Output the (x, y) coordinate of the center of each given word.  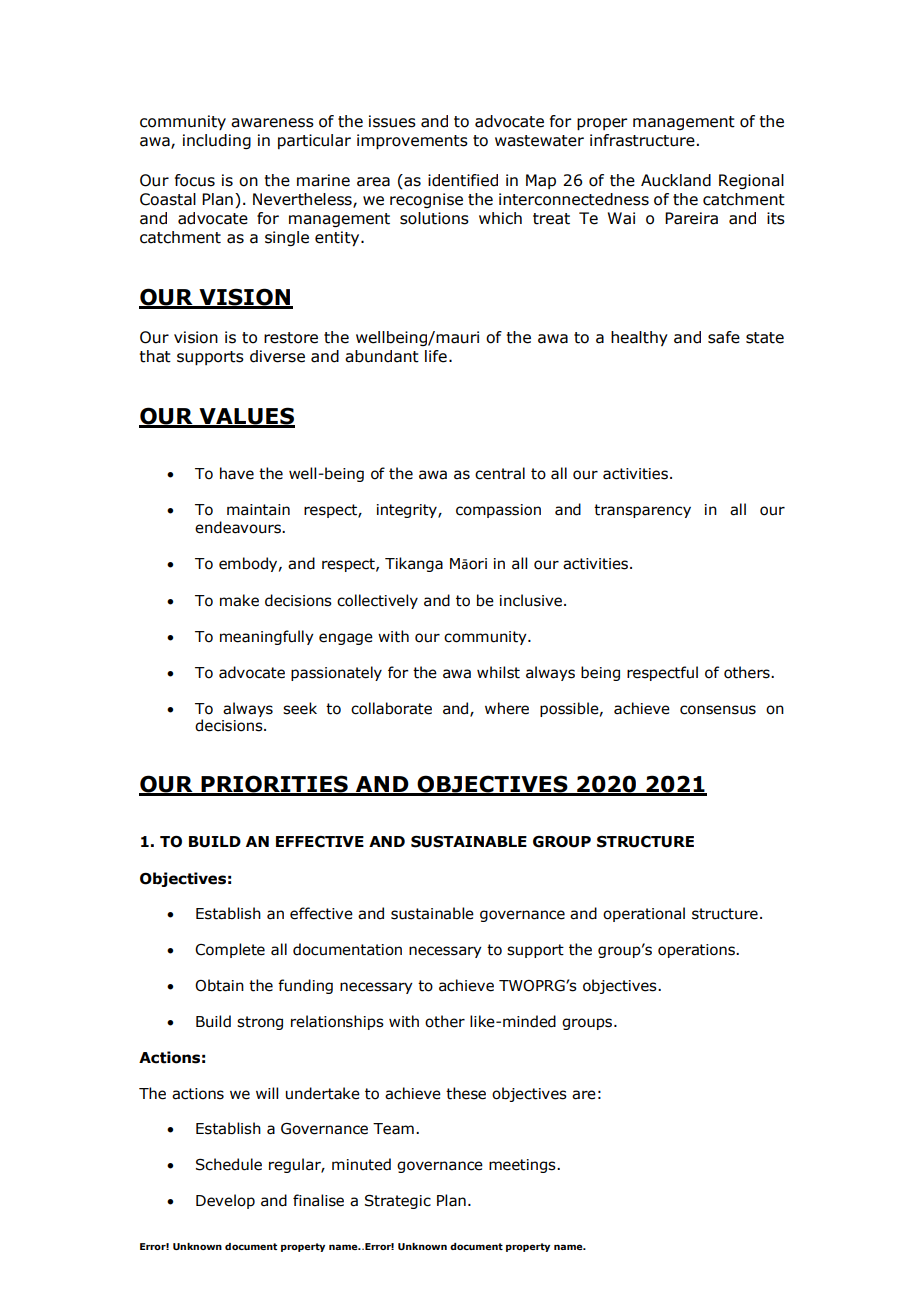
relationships (337, 1022)
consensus (718, 710)
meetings (523, 1166)
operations (697, 951)
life (436, 356)
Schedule (229, 1164)
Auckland (676, 180)
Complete (230, 950)
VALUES (246, 417)
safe (724, 337)
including (217, 141)
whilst (498, 672)
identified (463, 180)
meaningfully (267, 637)
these (466, 1093)
